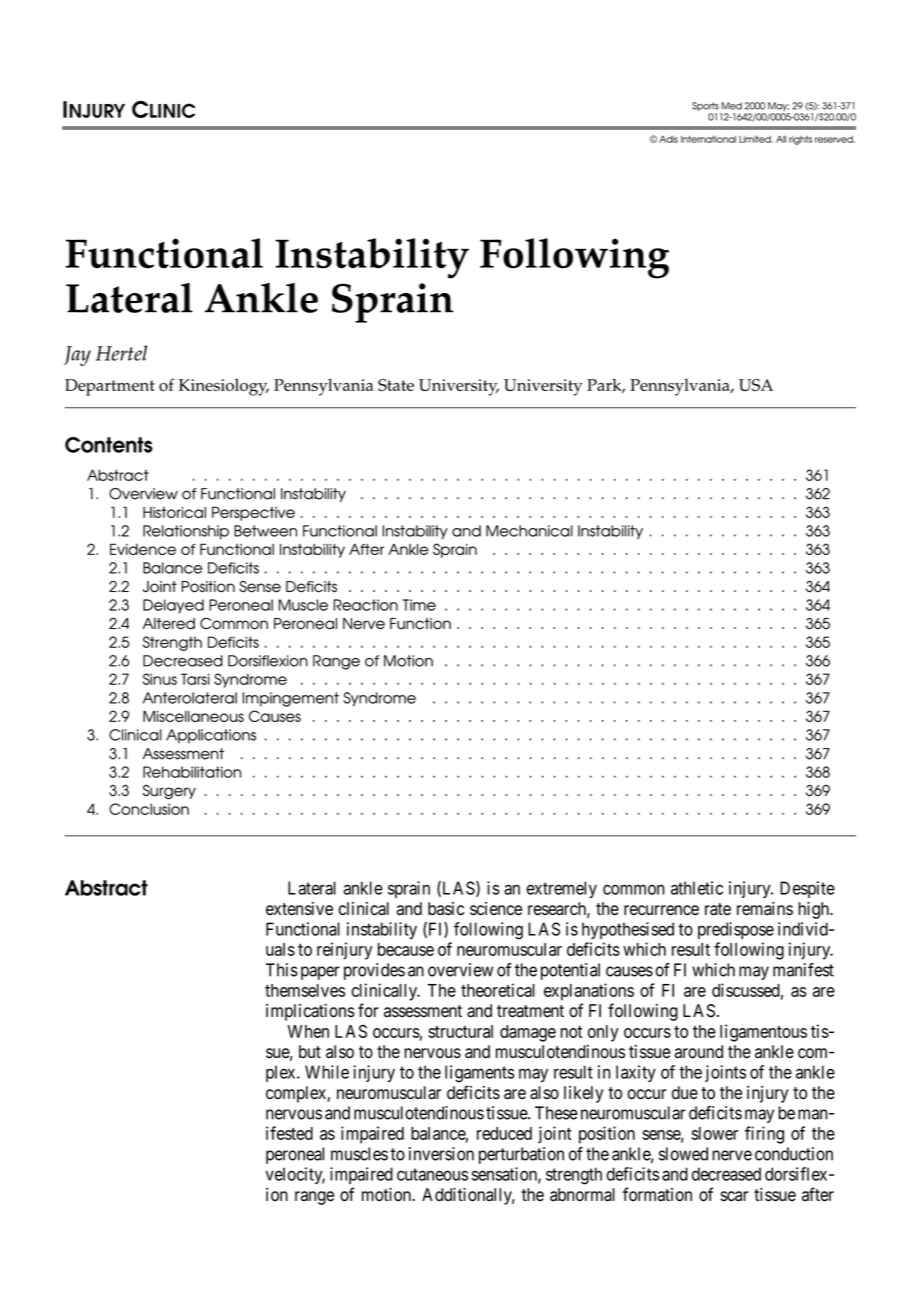 The height and width of the image is (1316, 921). I want to click on Adis, so click(668, 139).
